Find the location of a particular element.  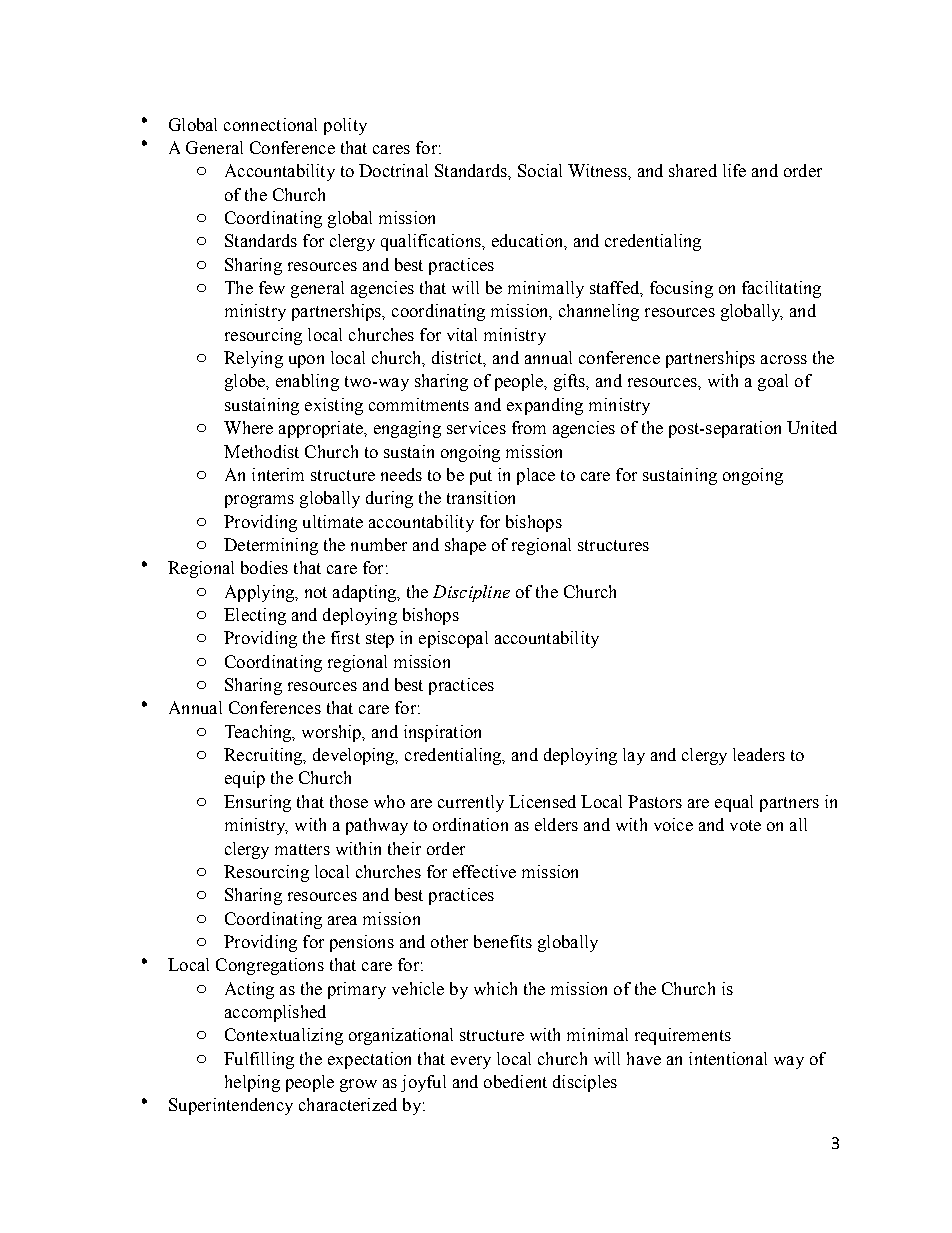

grow is located at coordinates (358, 1085).
